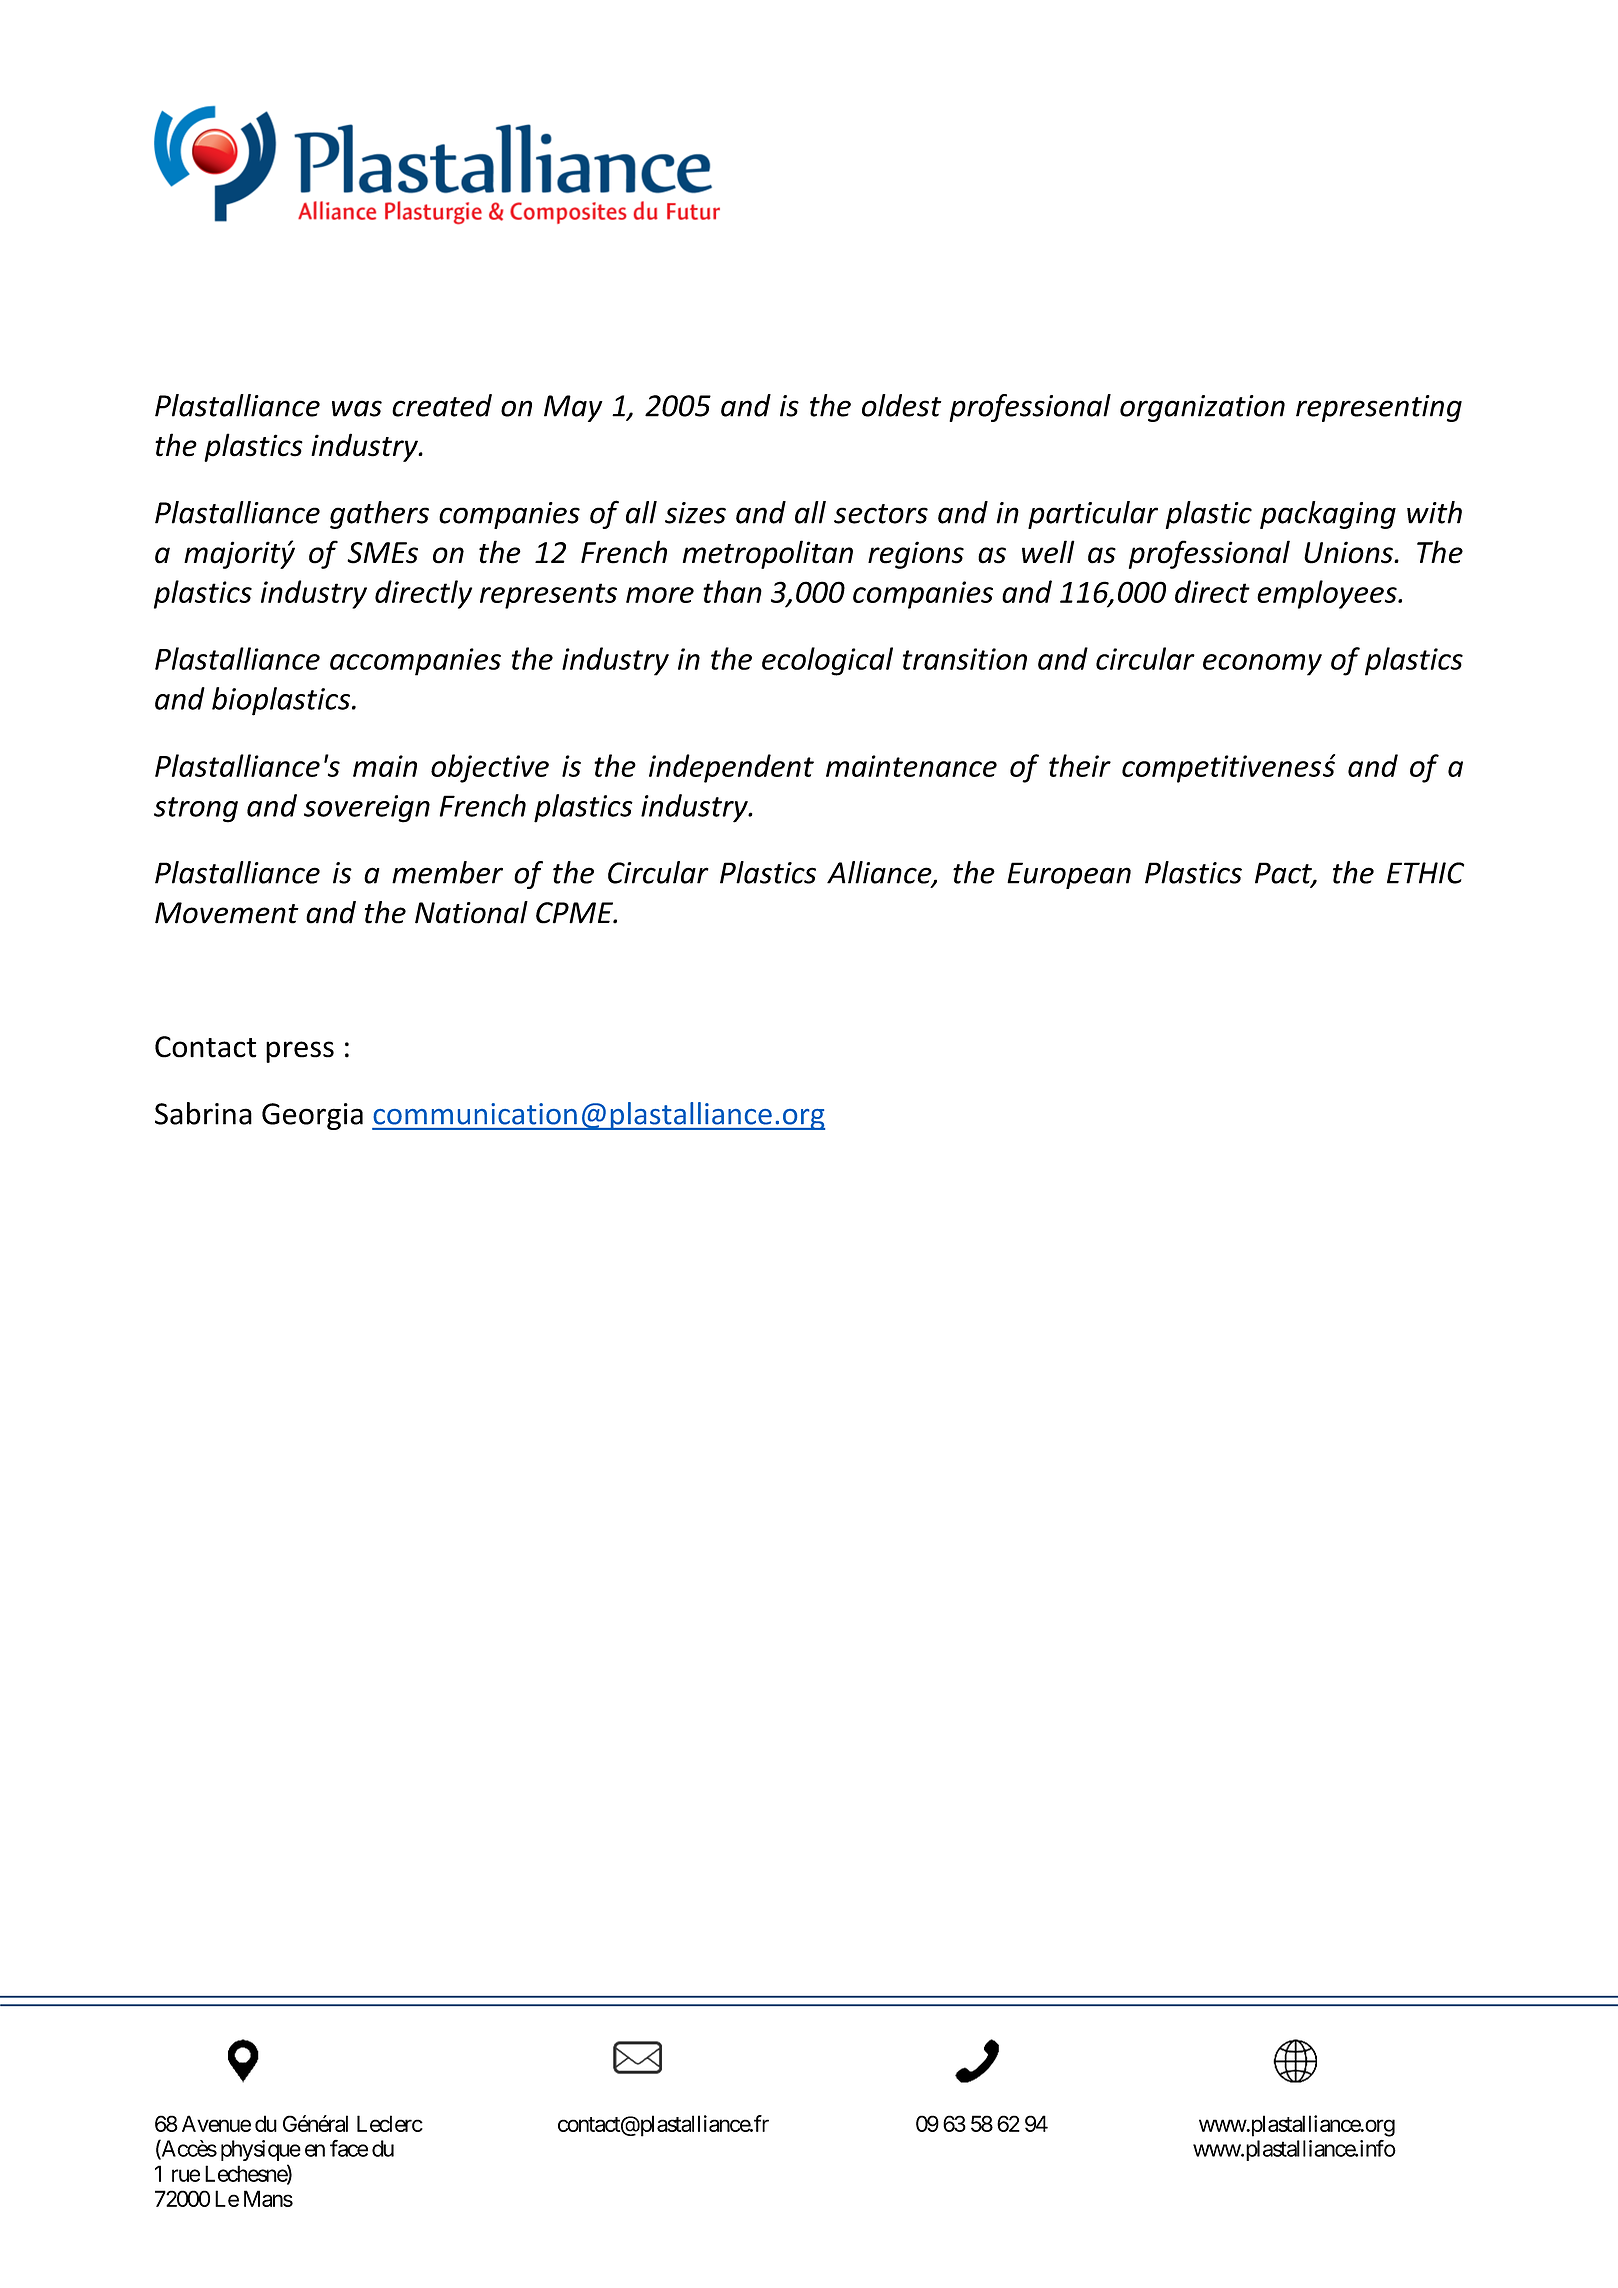 The width and height of the screenshot is (1618, 2288). Describe the element at coordinates (357, 408) in the screenshot. I see `was` at that location.
